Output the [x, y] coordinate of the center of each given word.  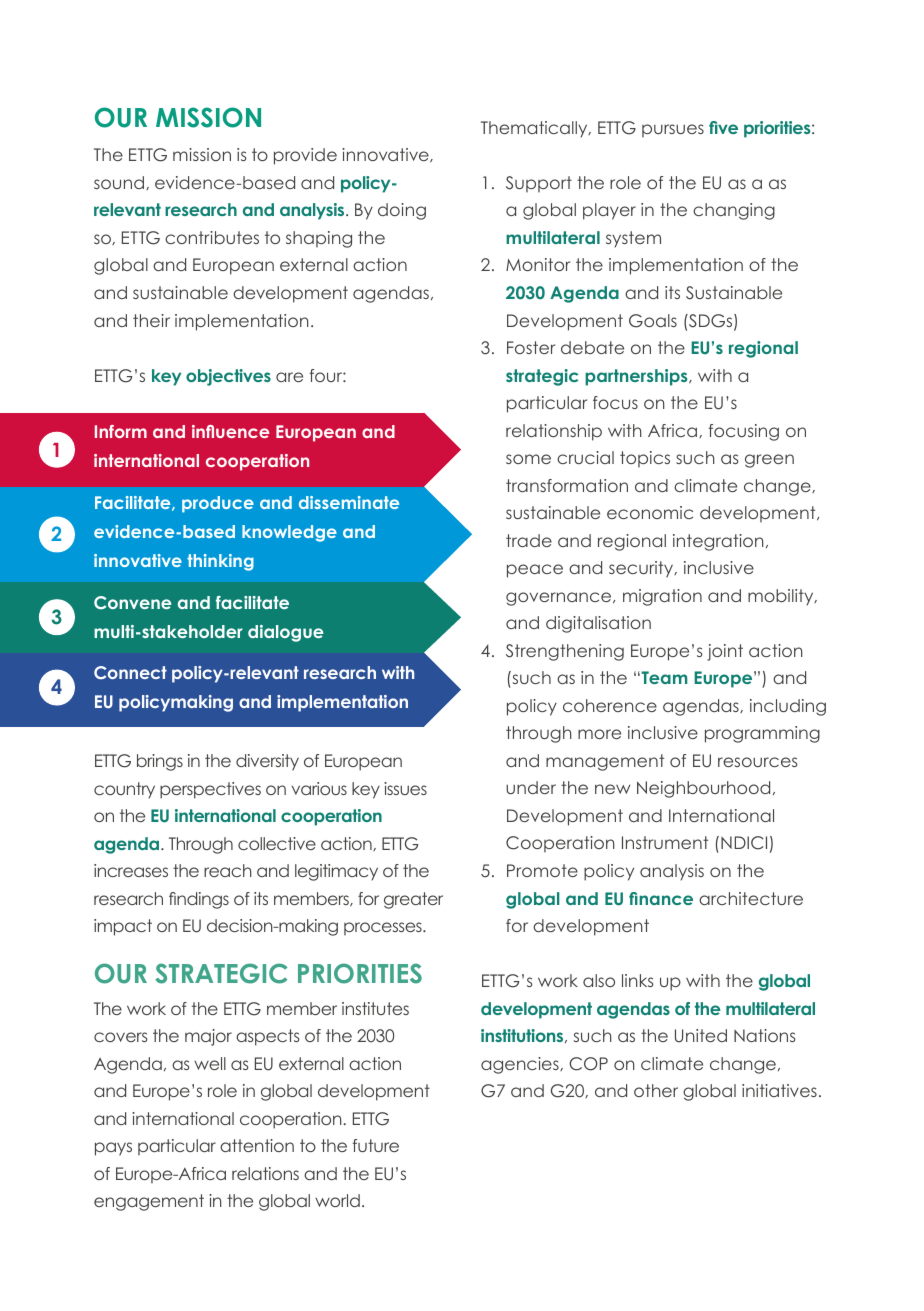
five [723, 127]
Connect [130, 672]
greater [413, 900]
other [656, 1090]
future [376, 1145]
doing [402, 211]
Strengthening [565, 652]
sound [120, 183]
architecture [751, 898]
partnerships [637, 377]
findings [199, 900]
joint [725, 652]
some [528, 459]
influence [230, 431]
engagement [149, 1202]
